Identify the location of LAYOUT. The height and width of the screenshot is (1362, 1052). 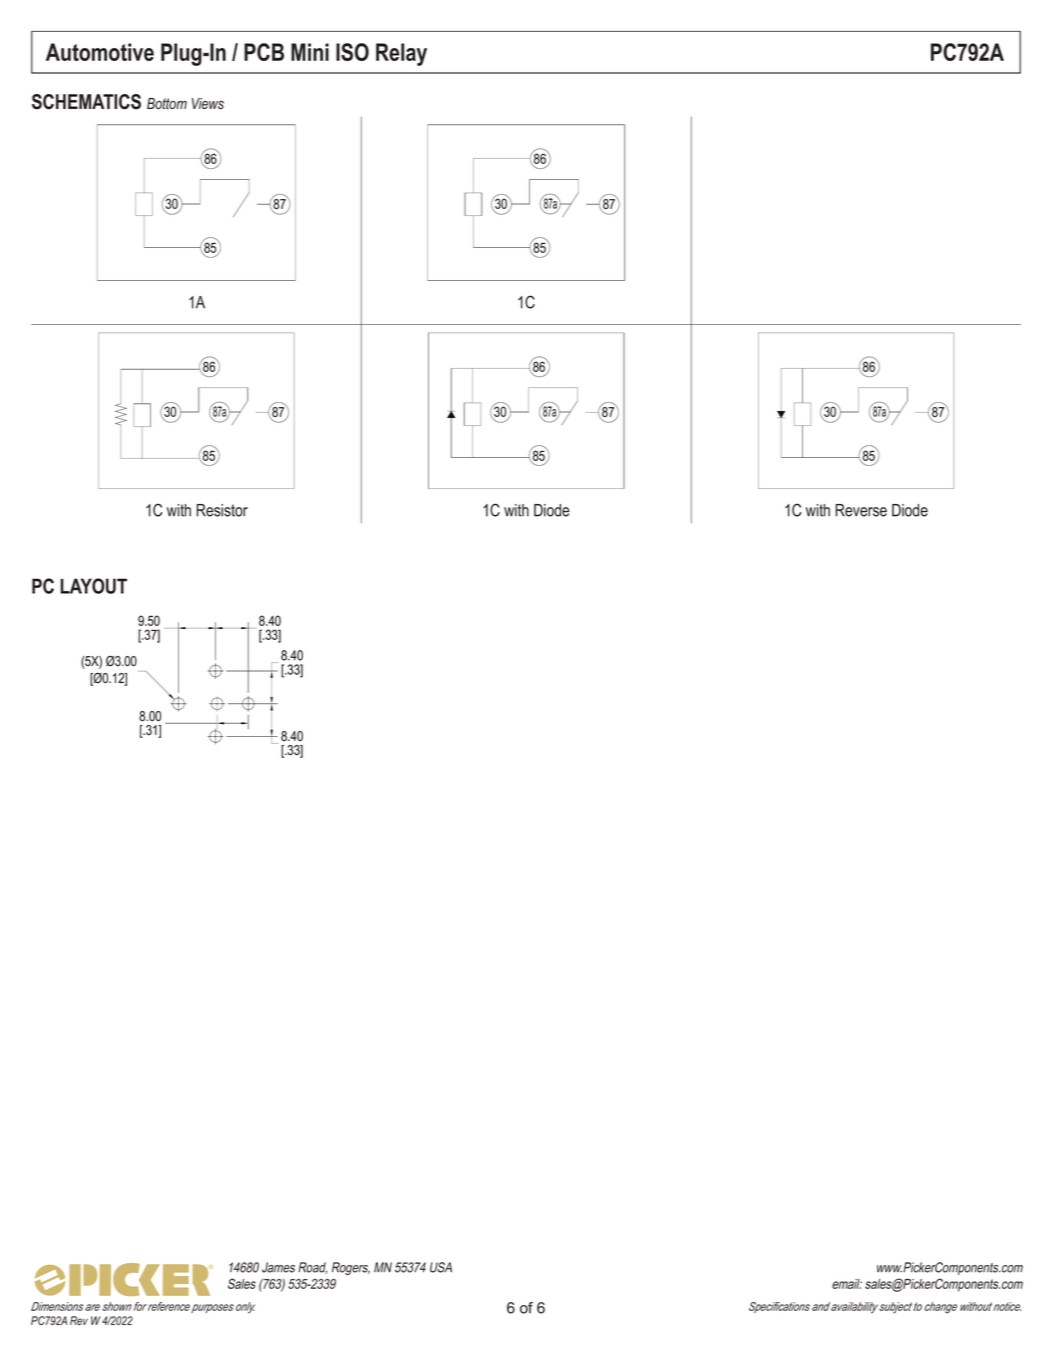
(93, 586).
